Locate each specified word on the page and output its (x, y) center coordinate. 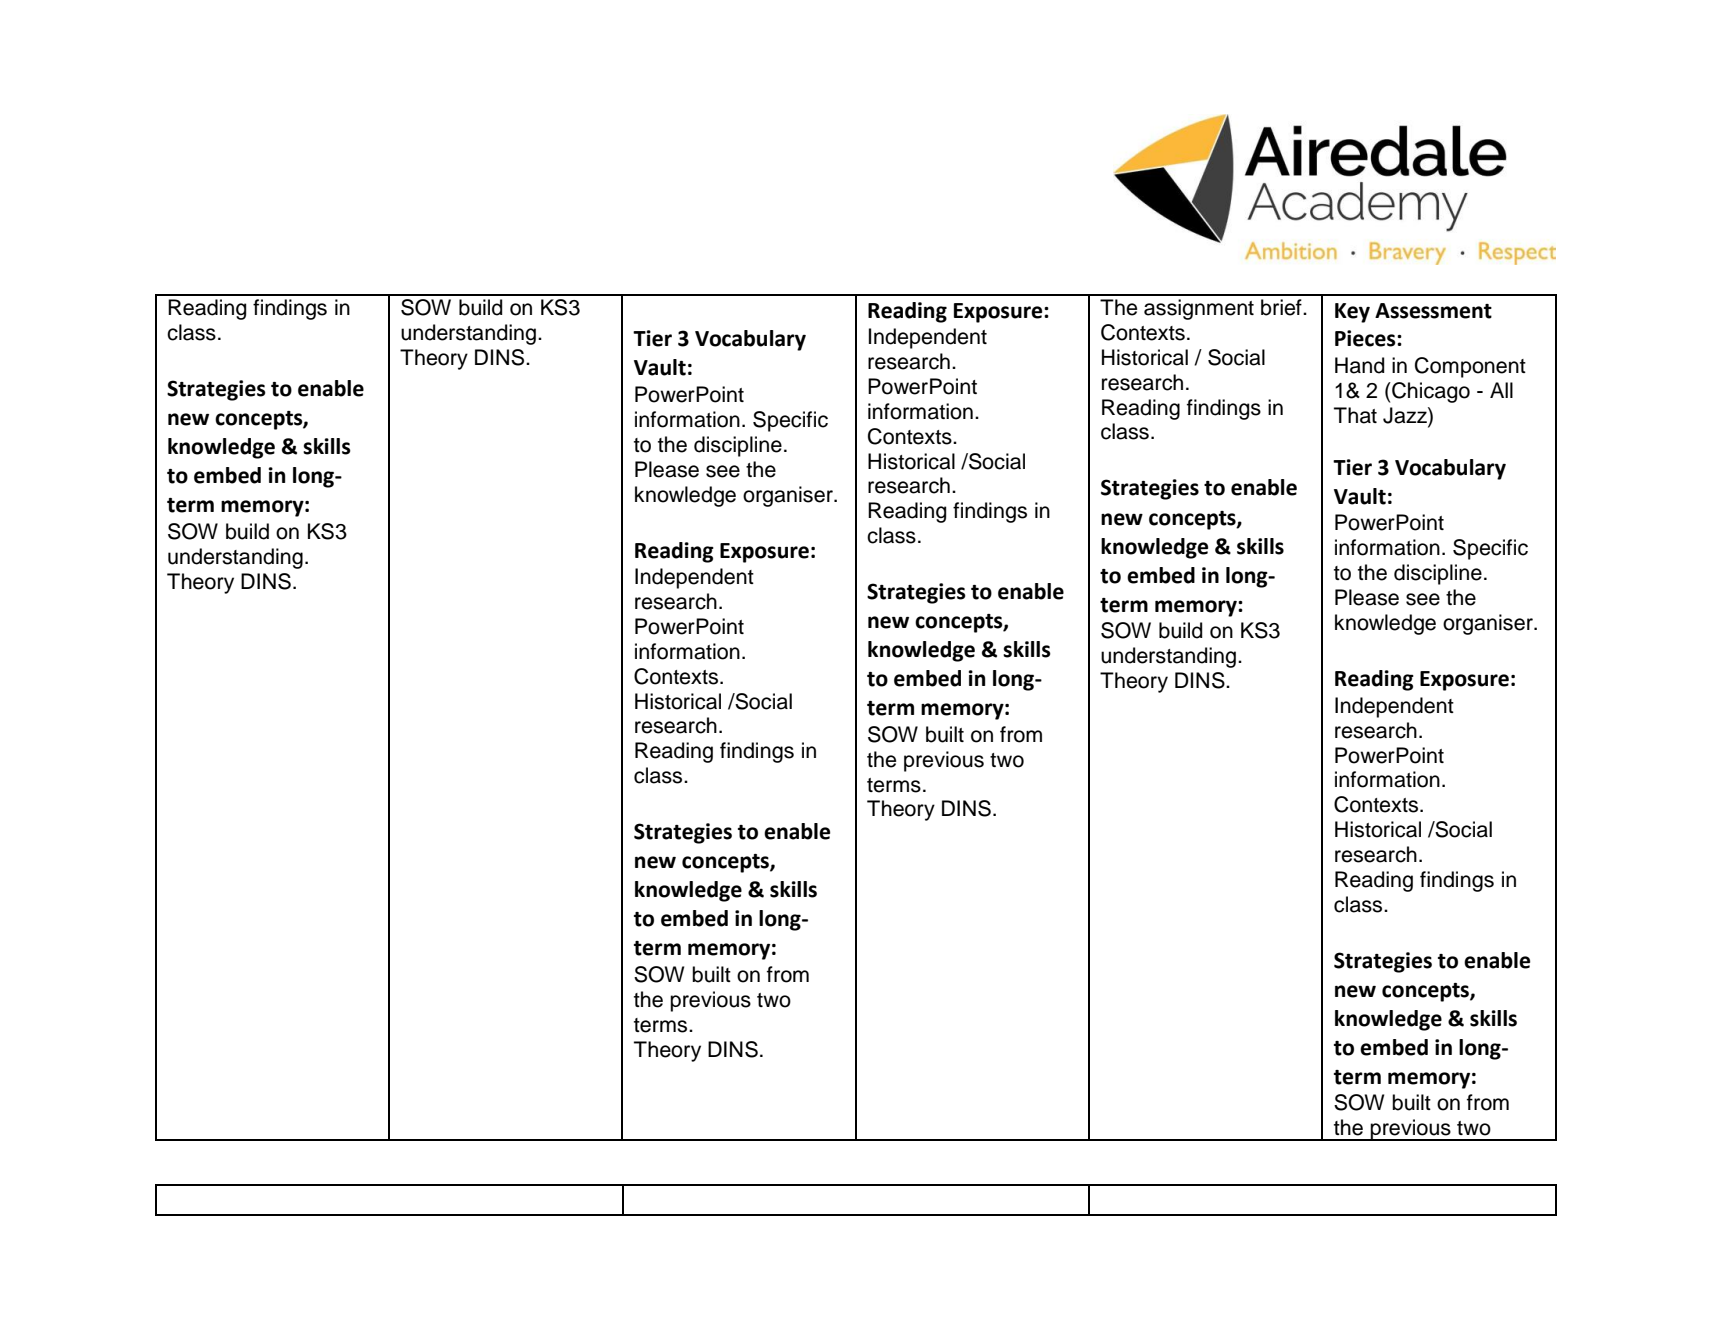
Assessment (1433, 311)
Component (1470, 367)
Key (1352, 313)
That (1355, 415)
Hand (1359, 365)
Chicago (1430, 392)
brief (1282, 307)
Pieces (1366, 338)
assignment (1199, 309)
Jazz (1406, 416)
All (1501, 390)
